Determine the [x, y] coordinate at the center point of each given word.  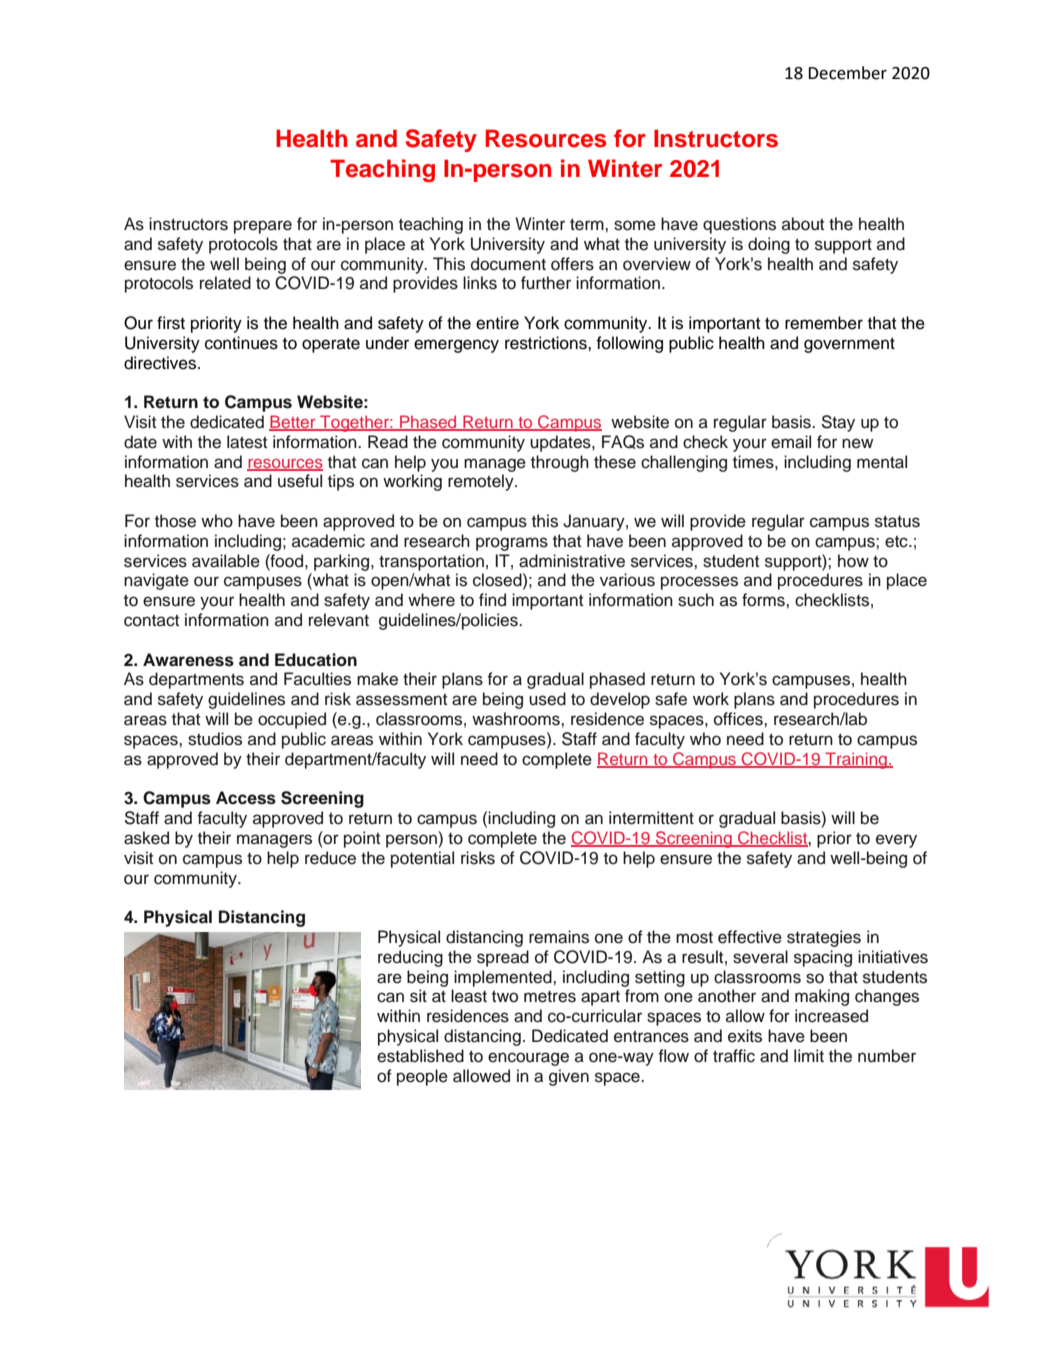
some [635, 225]
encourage [528, 1059]
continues [241, 343]
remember [824, 323]
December [847, 73]
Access [246, 798]
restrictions [547, 343]
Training [856, 760]
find [492, 600]
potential [422, 859]
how [853, 561]
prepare [263, 227]
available [226, 561]
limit [809, 1055]
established [420, 1056]
